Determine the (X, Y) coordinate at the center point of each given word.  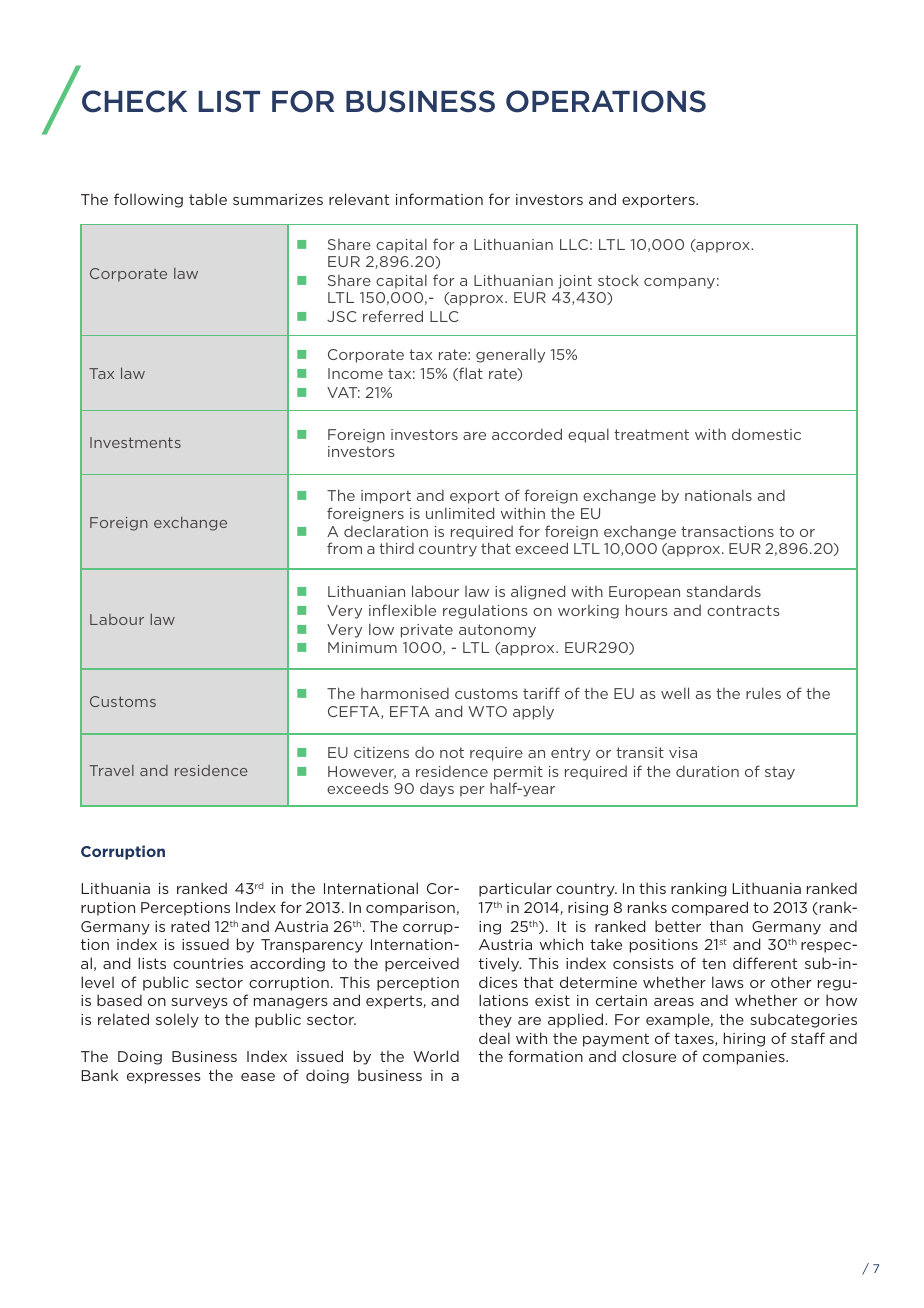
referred (393, 316)
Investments (135, 442)
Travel (111, 770)
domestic (766, 434)
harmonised (405, 693)
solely (177, 1020)
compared (710, 908)
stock (618, 280)
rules (763, 693)
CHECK (134, 101)
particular (515, 889)
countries (208, 963)
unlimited (460, 513)
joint (575, 282)
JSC (342, 316)
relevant (359, 199)
